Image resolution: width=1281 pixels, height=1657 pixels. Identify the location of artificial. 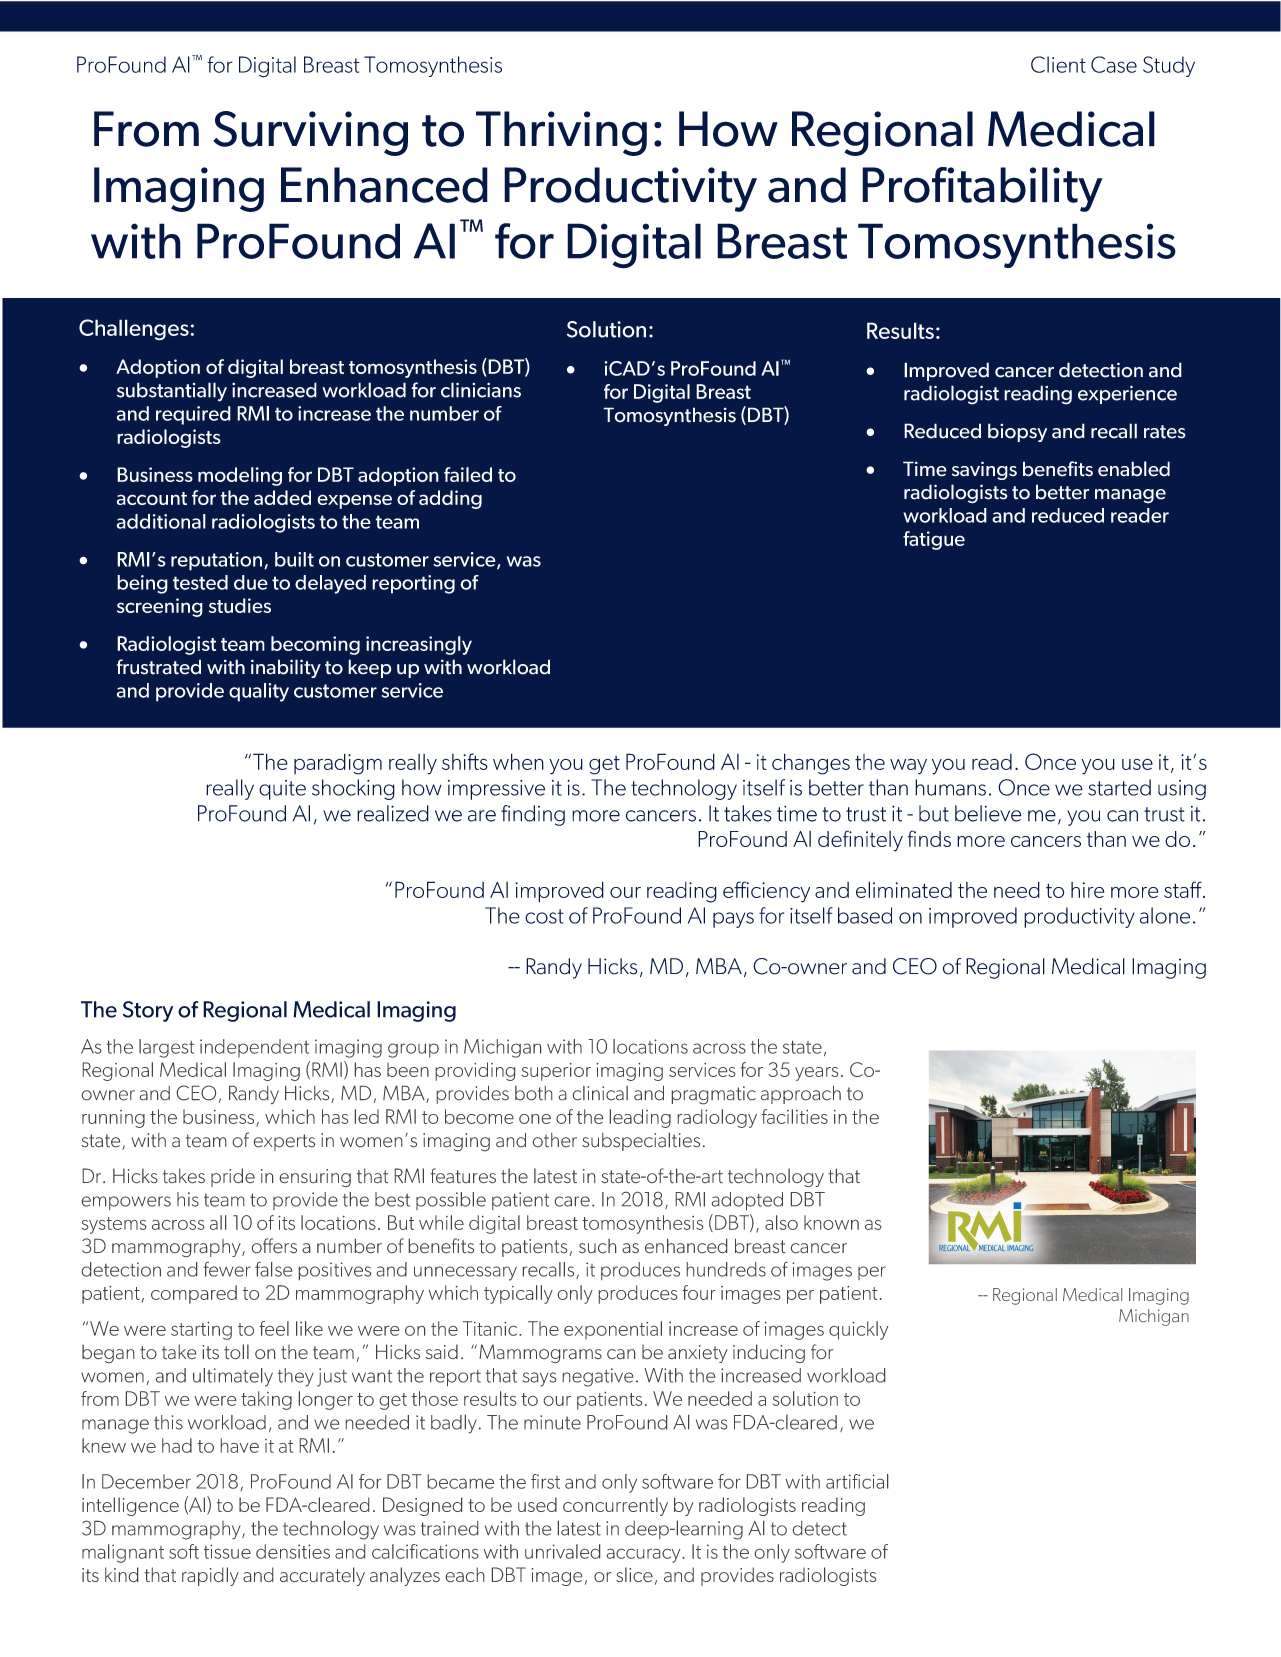
(857, 1481).
